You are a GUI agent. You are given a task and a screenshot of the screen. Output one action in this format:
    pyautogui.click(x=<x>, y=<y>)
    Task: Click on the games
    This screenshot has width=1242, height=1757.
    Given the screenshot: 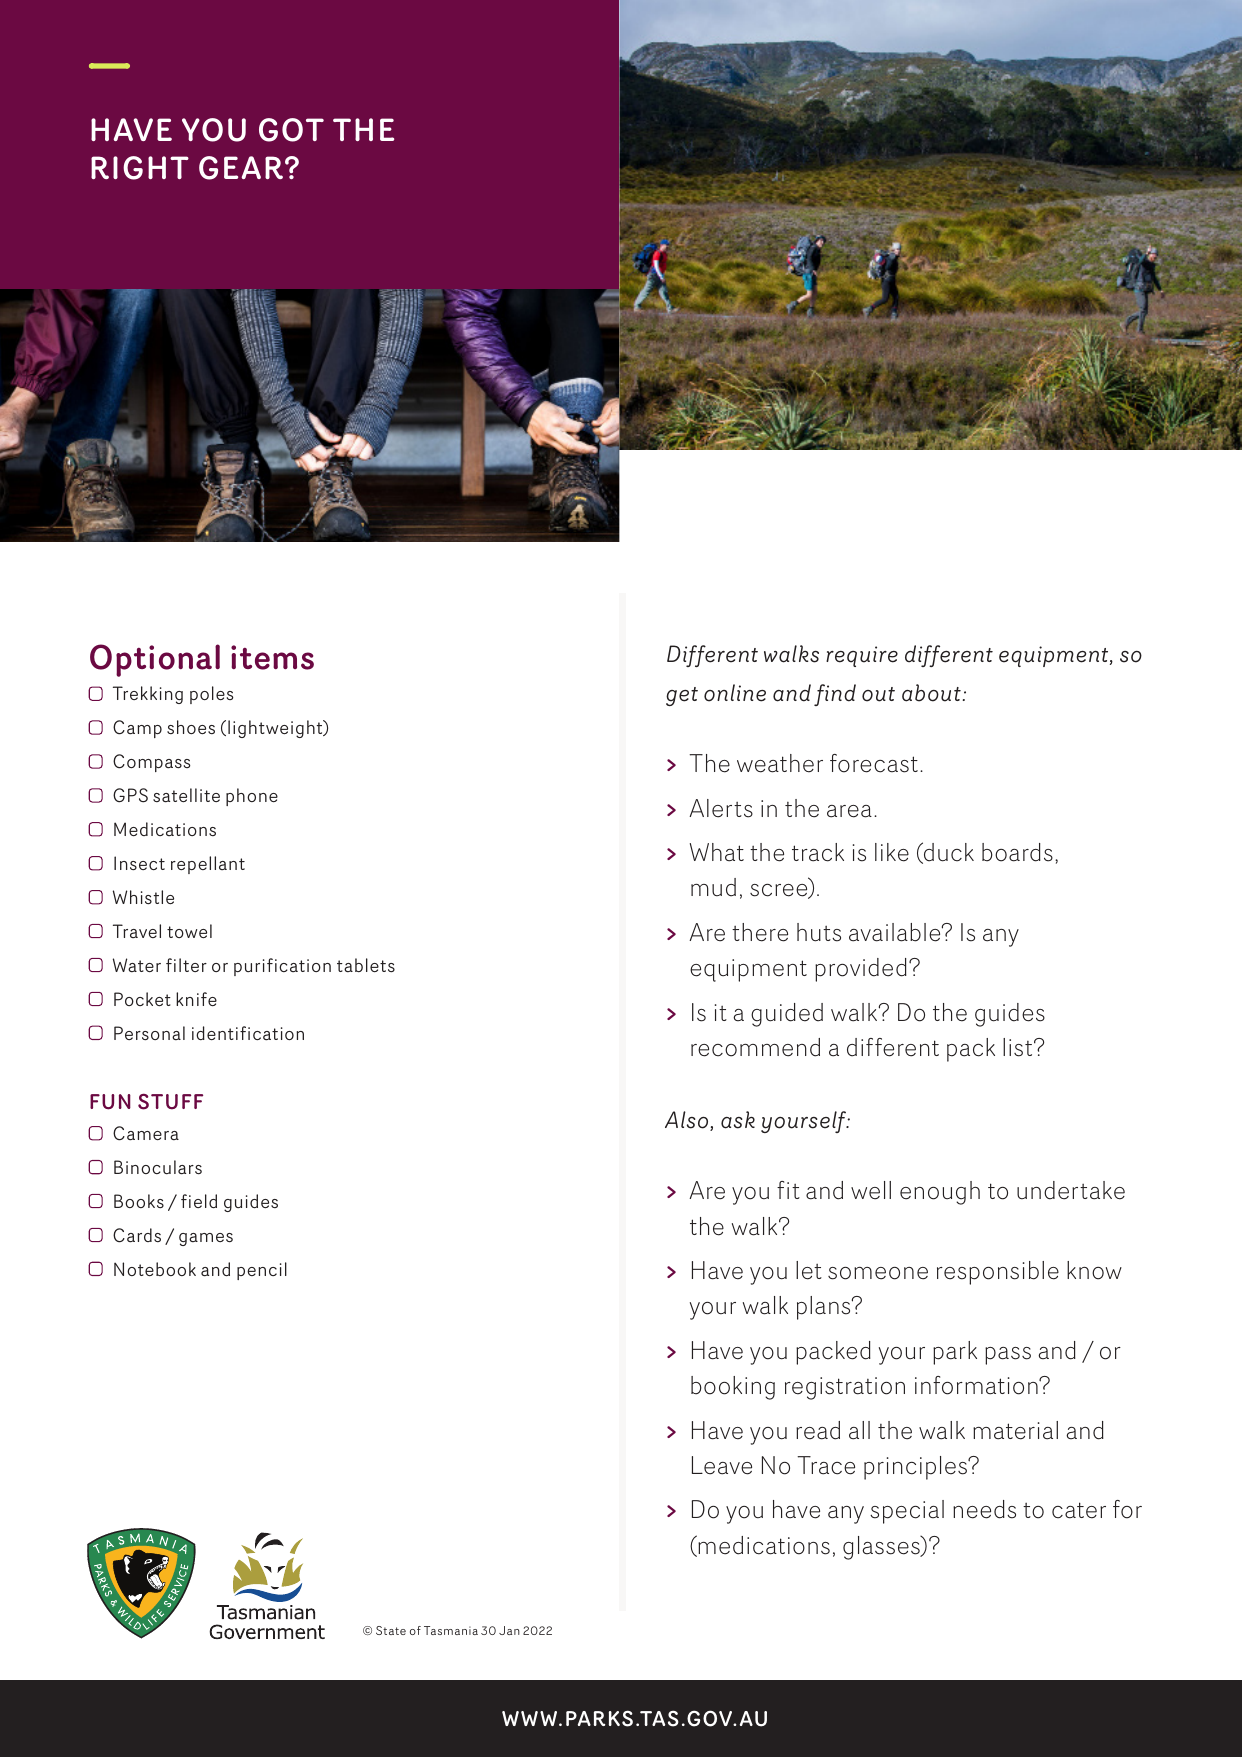 What is the action you would take?
    pyautogui.click(x=206, y=1239)
